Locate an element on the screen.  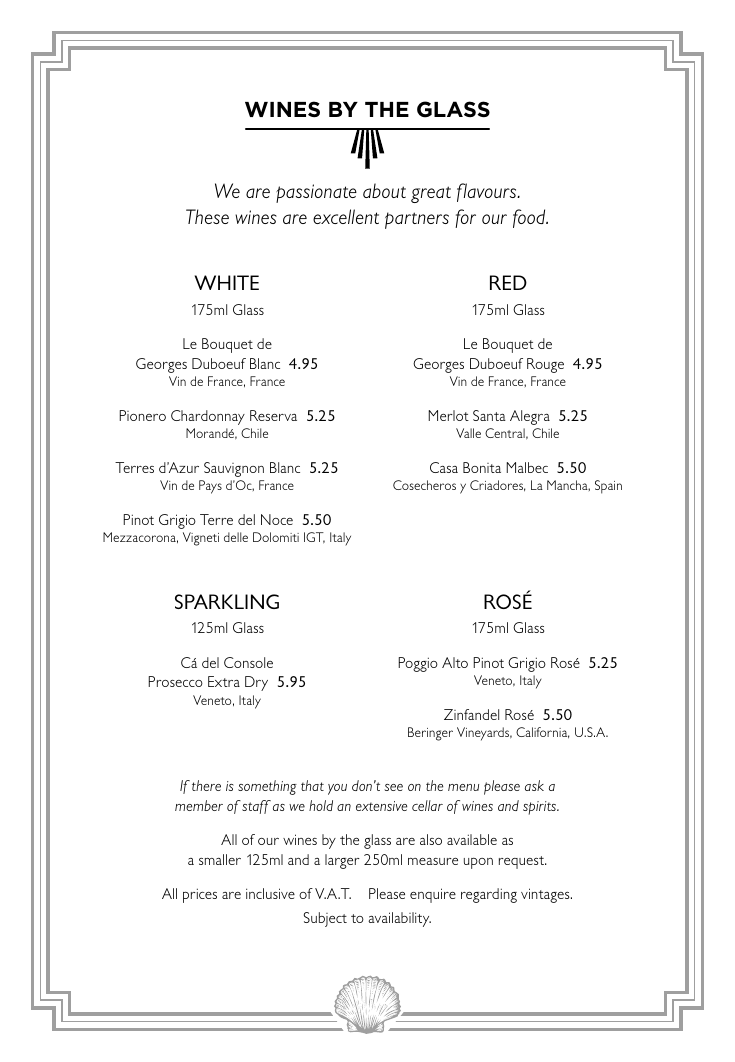
food is located at coordinates (530, 218).
